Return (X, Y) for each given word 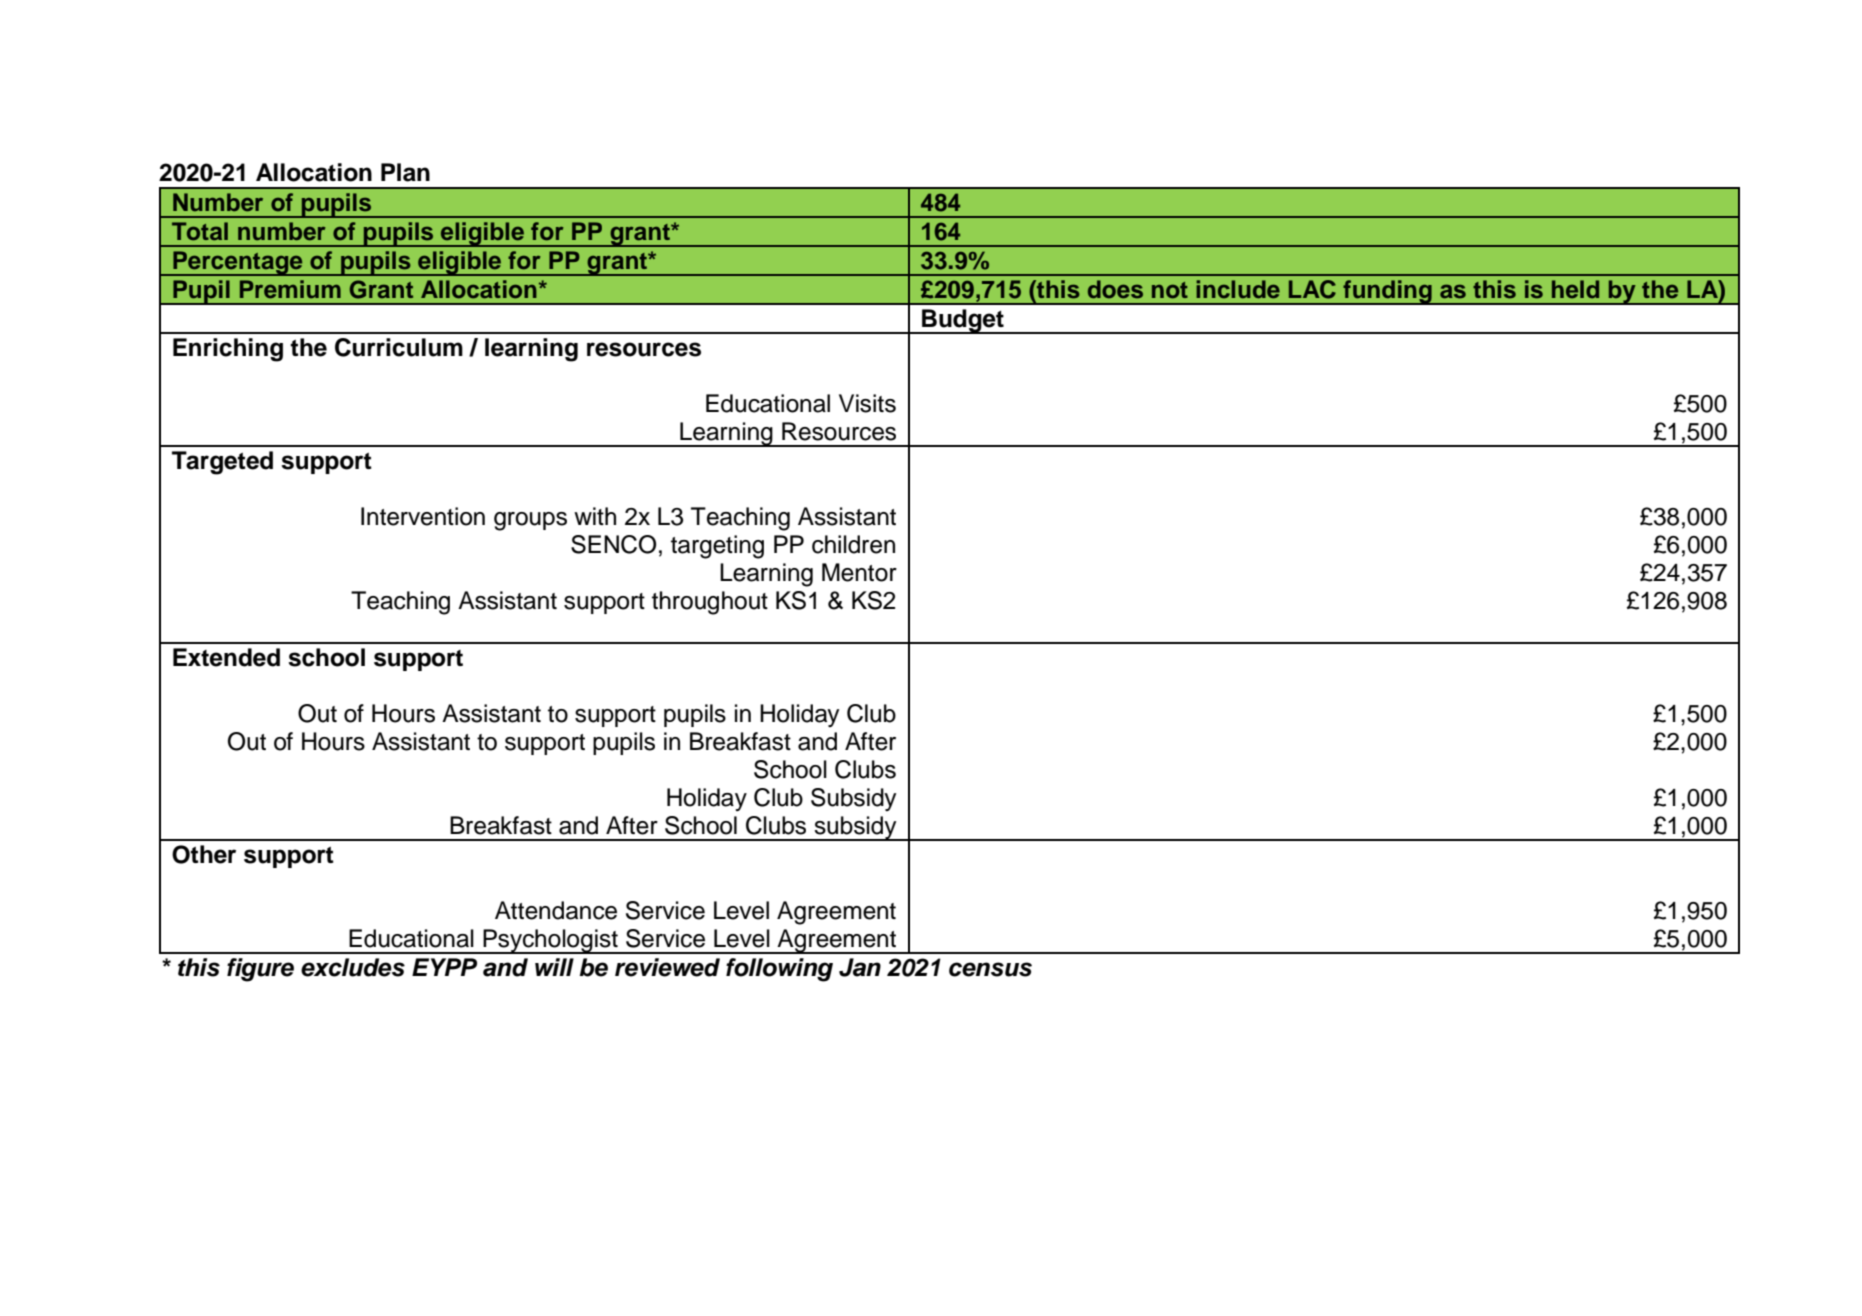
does (1115, 289)
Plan (405, 172)
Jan (860, 967)
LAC (1312, 289)
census (990, 969)
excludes (353, 967)
